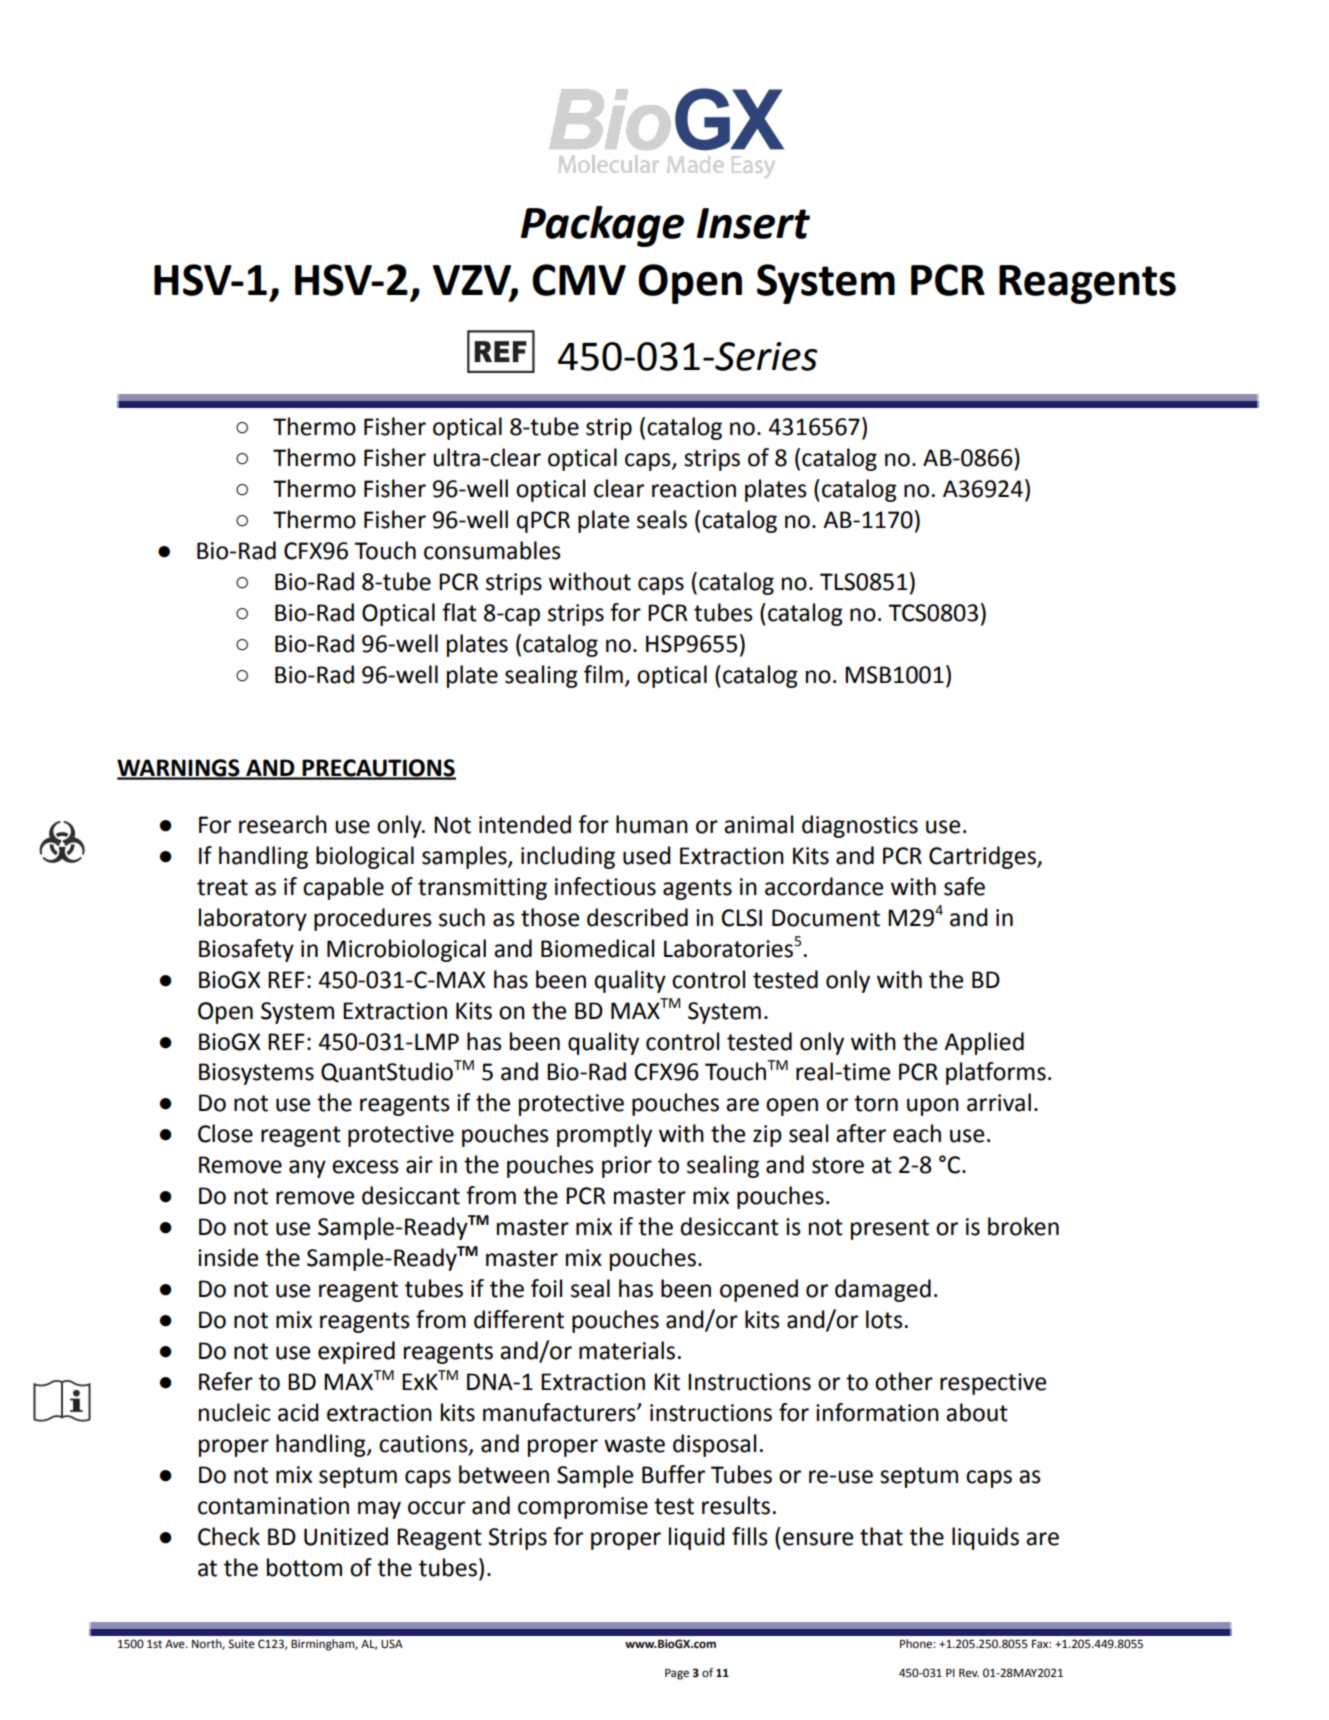  Describe the element at coordinates (179, 769) in the document. I see `WARNINGS` at that location.
